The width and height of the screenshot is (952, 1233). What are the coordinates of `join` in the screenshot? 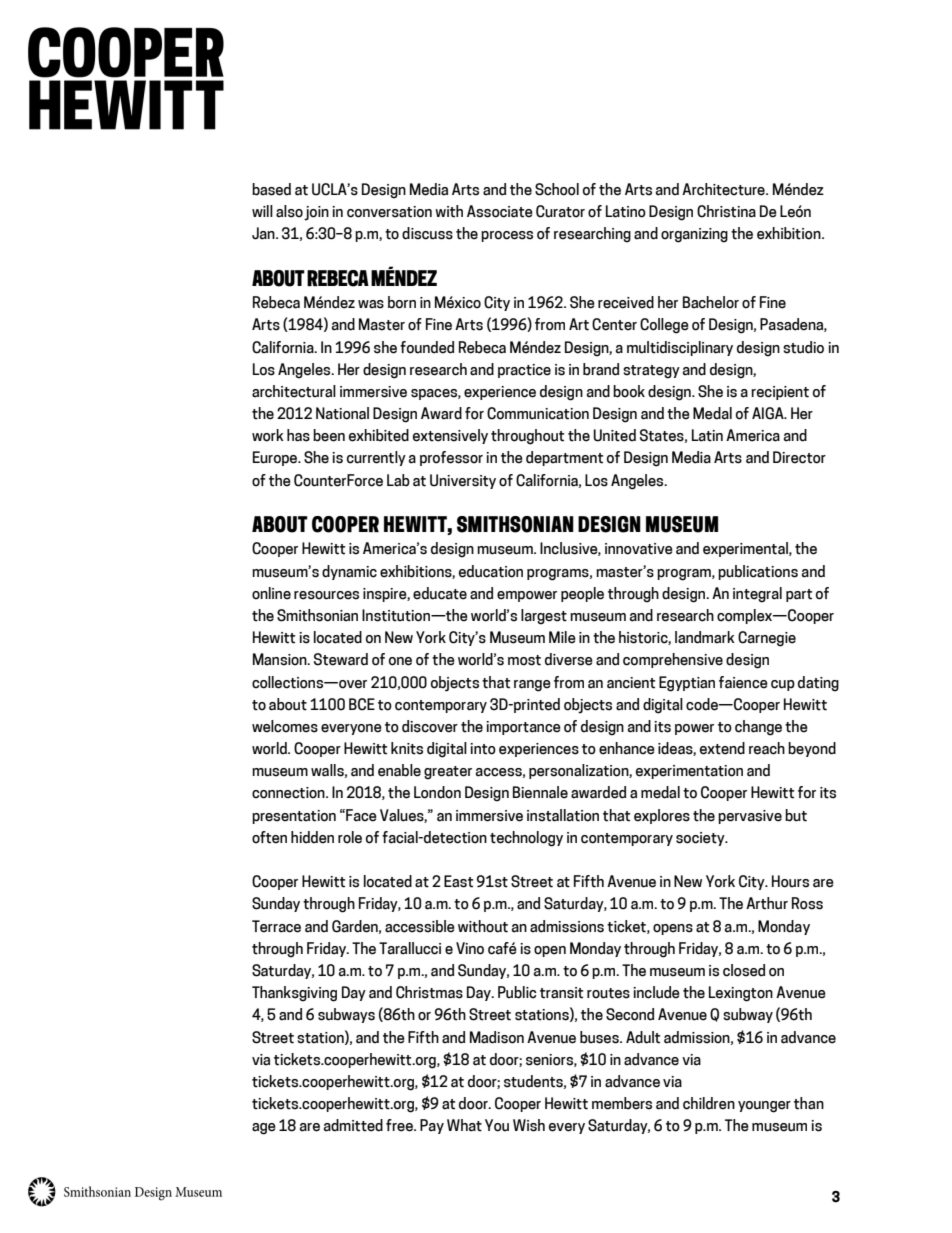 It's located at (316, 213).
